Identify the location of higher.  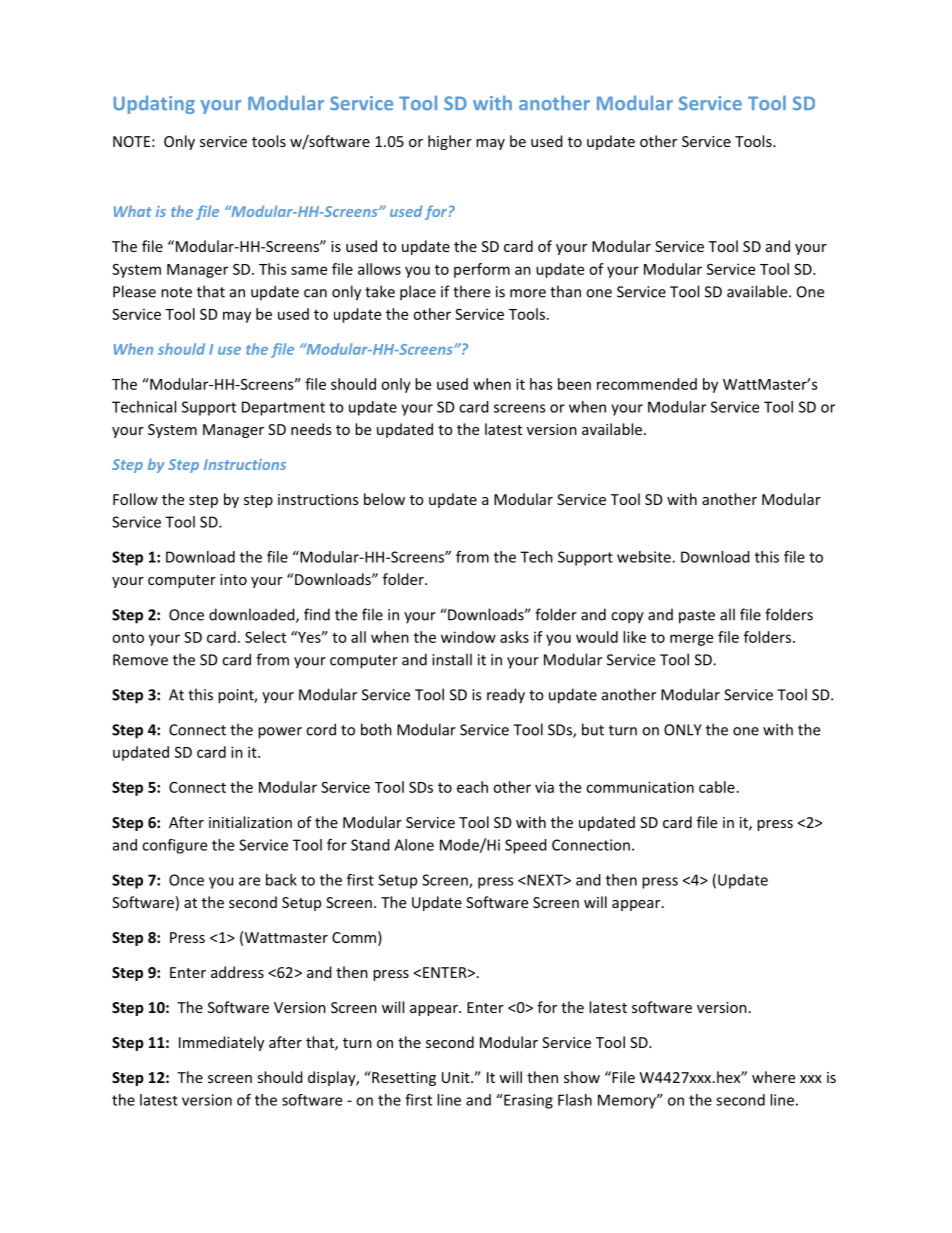
(450, 142).
